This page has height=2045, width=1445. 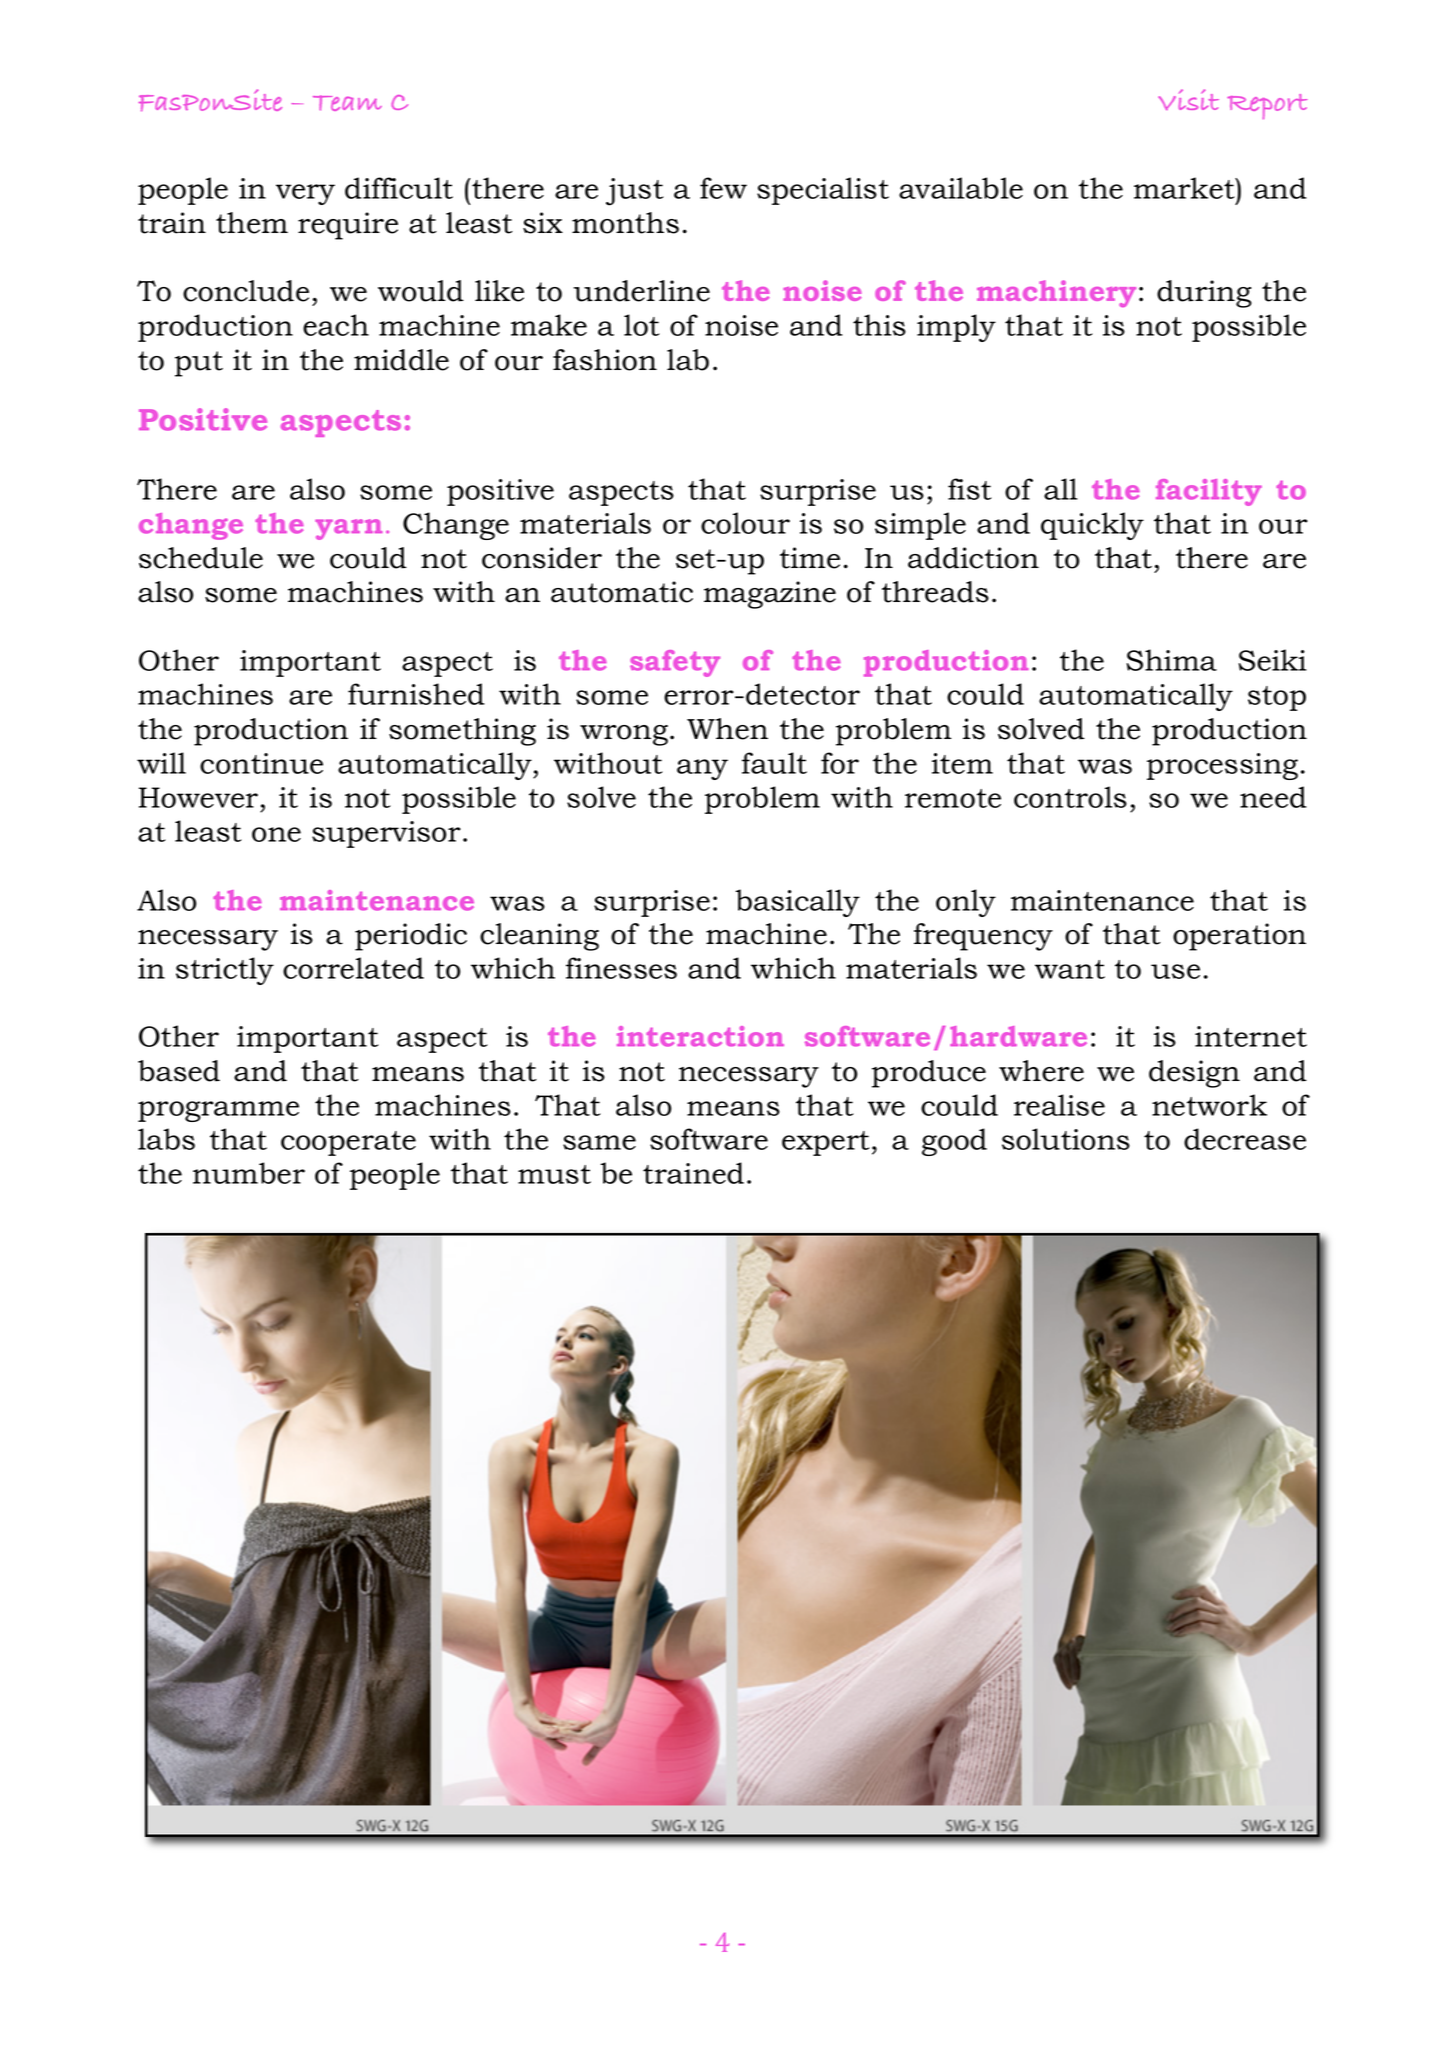 I want to click on Team, so click(x=347, y=103).
